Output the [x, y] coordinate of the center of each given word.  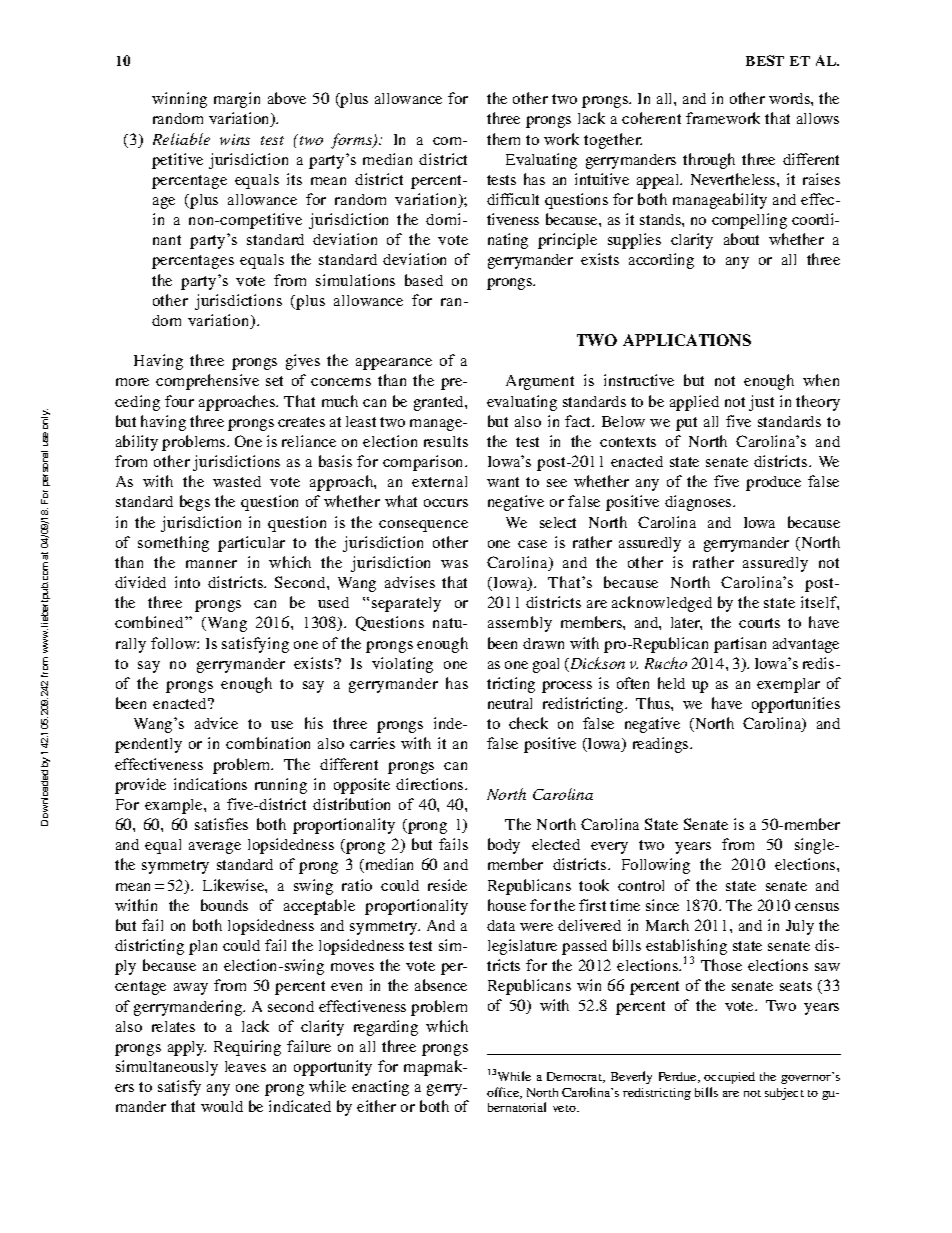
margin [237, 100]
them [503, 139]
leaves [245, 1066]
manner [211, 564]
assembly [520, 624]
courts [759, 623]
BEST [765, 60]
